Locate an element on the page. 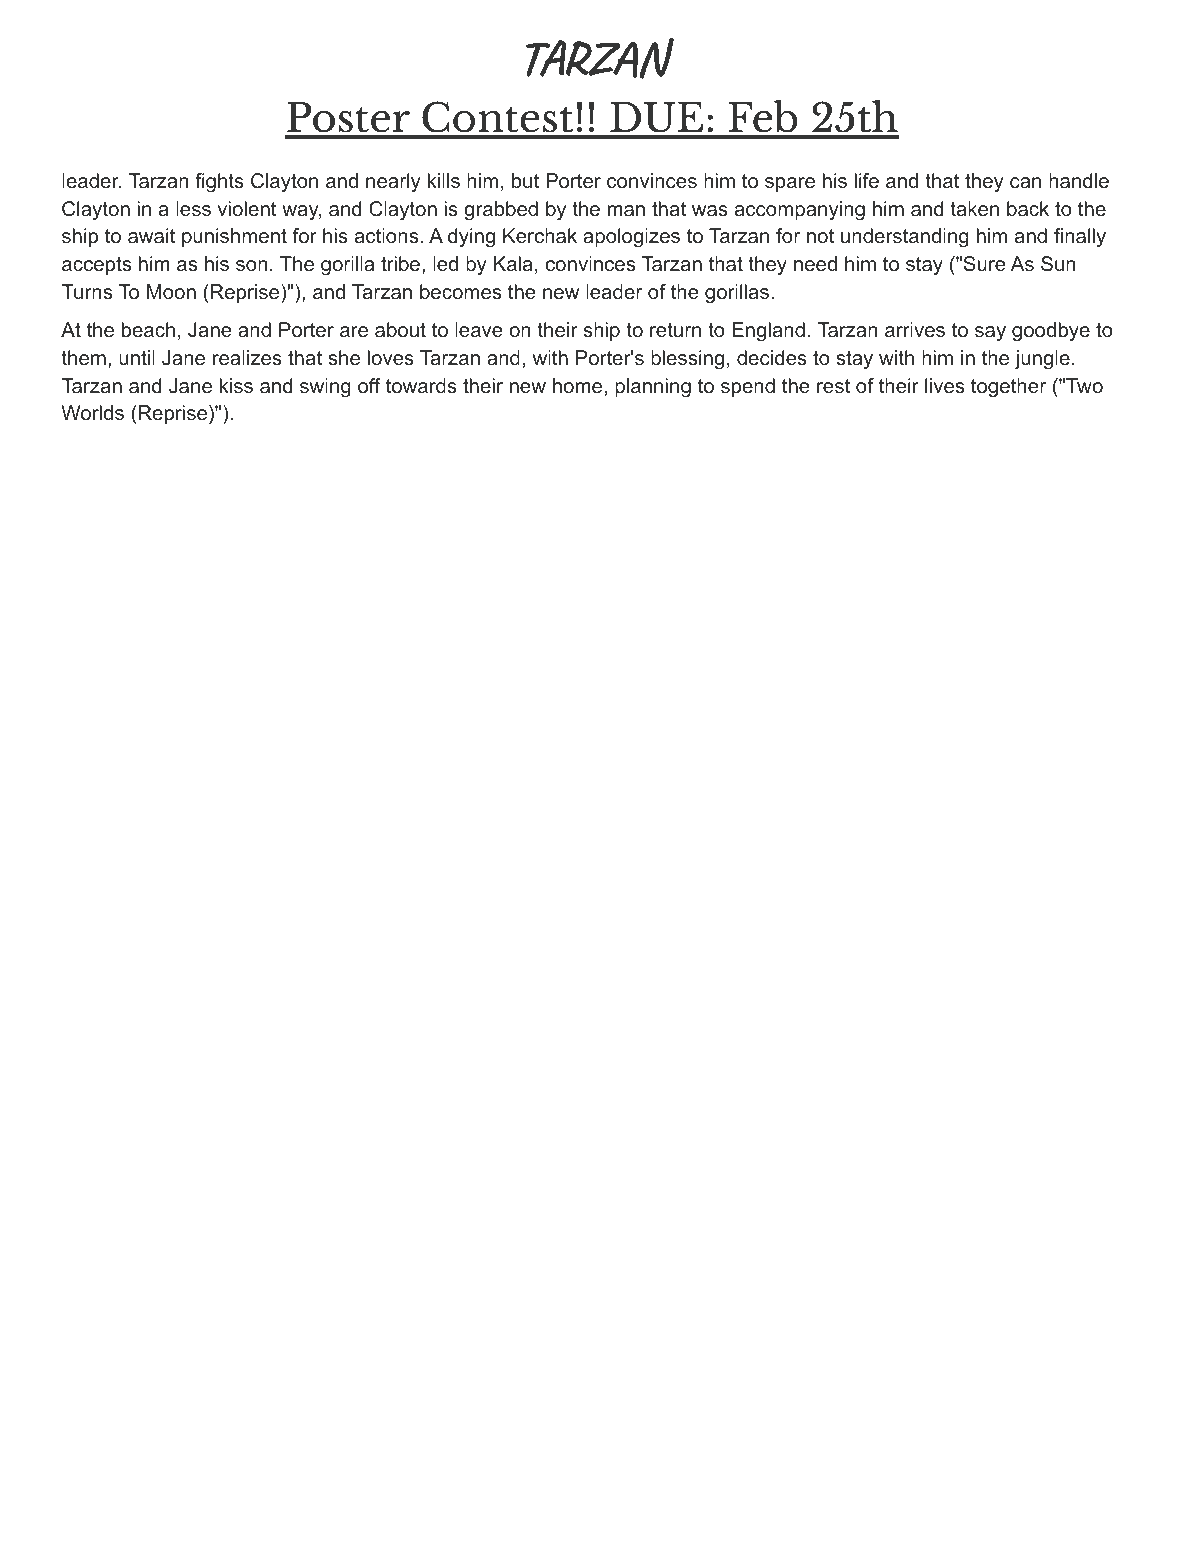 This image has height=1545, width=1194. becomes is located at coordinates (460, 292).
